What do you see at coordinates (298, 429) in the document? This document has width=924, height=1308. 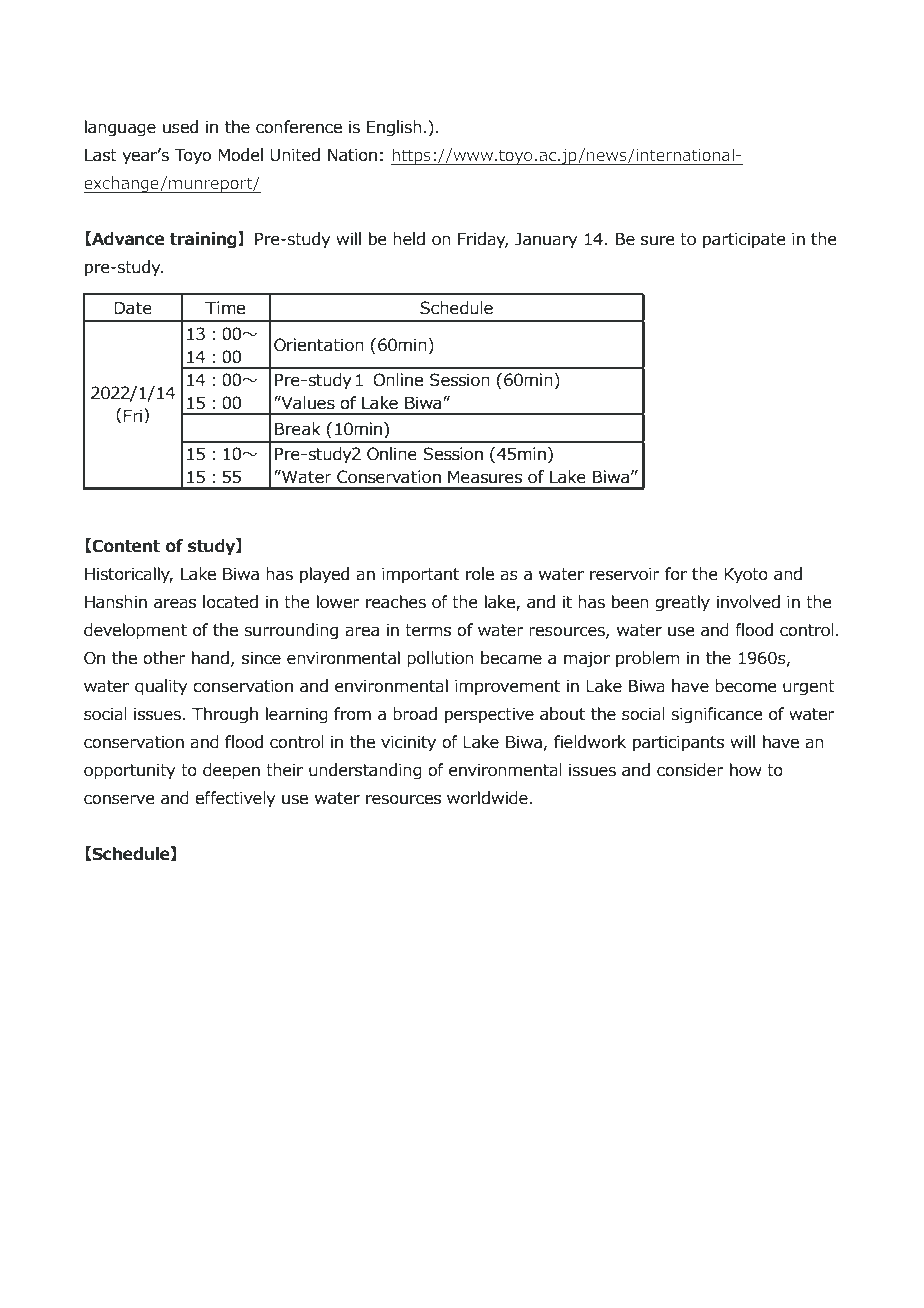 I see `Break` at bounding box center [298, 429].
